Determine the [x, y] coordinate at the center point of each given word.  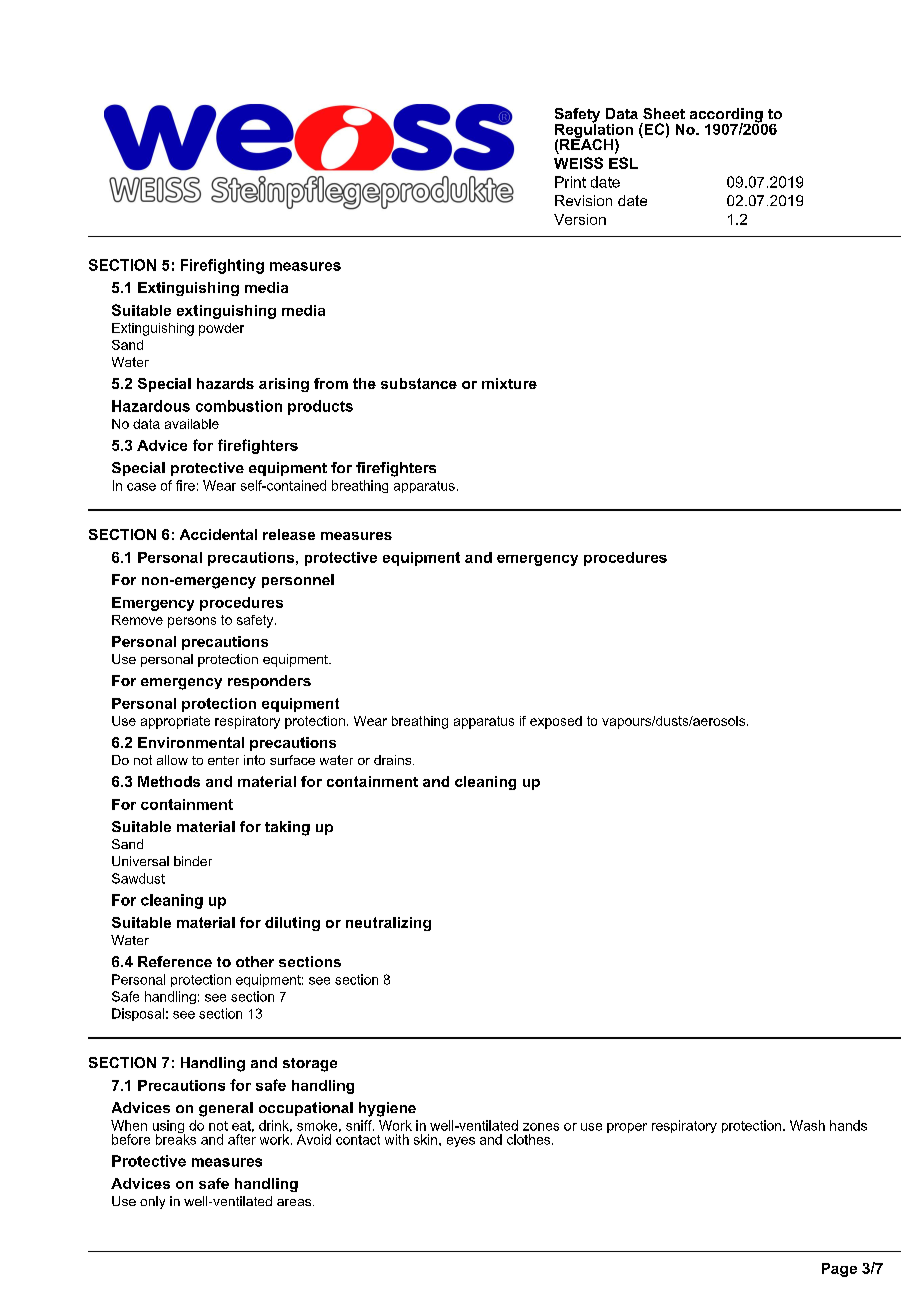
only [152, 1202]
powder [221, 329]
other [255, 961]
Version [580, 219]
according [727, 116]
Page [839, 1270]
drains [394, 760]
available [192, 424]
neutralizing [388, 924]
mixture [509, 383]
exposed [556, 722]
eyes [461, 1142]
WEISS [578, 163]
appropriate [175, 722]
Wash [807, 1125]
